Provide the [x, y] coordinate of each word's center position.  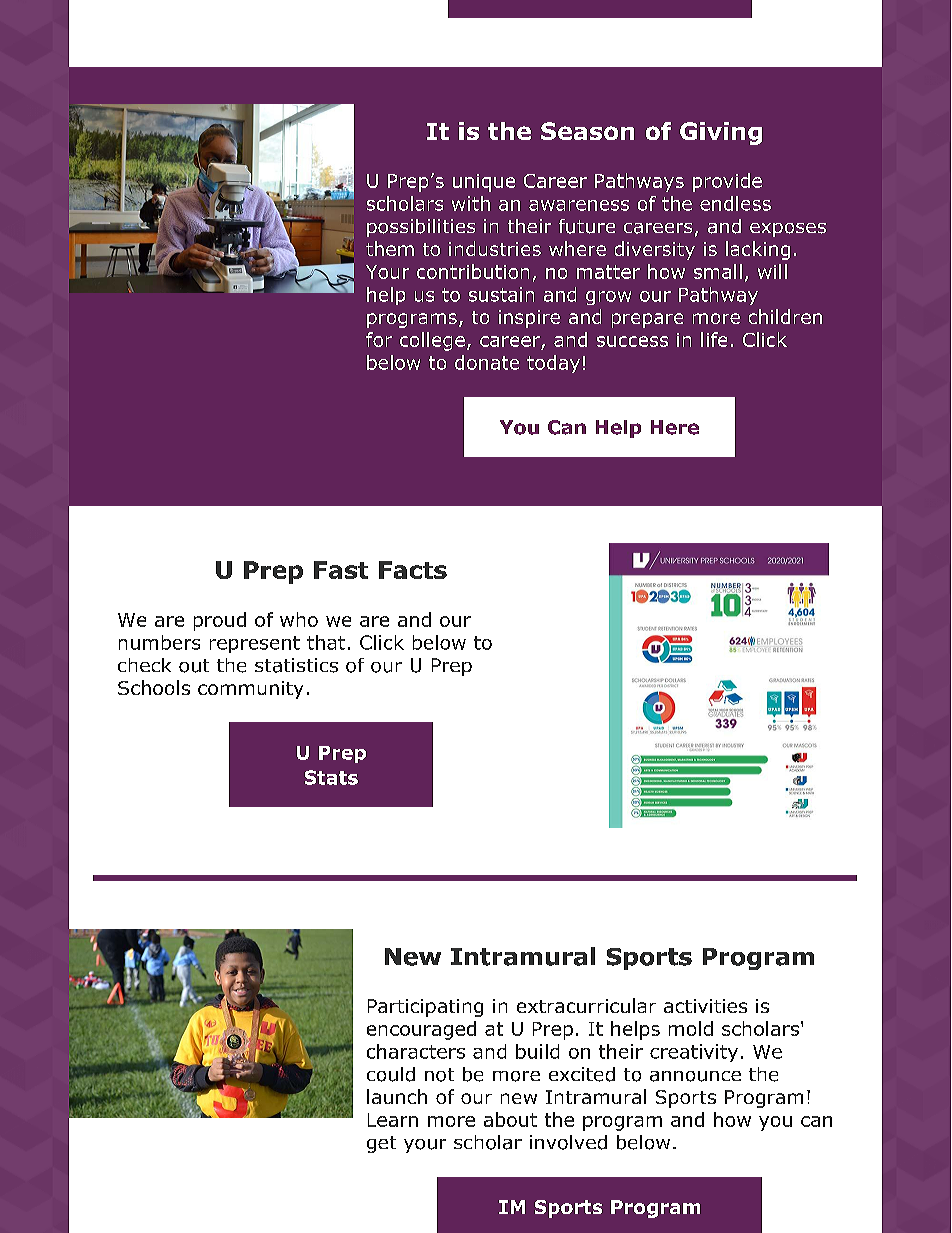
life [714, 339]
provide [727, 182]
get [381, 1144]
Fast [341, 570]
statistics [296, 665]
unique [484, 183]
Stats [331, 777]
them [390, 248]
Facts [413, 570]
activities [705, 1006]
